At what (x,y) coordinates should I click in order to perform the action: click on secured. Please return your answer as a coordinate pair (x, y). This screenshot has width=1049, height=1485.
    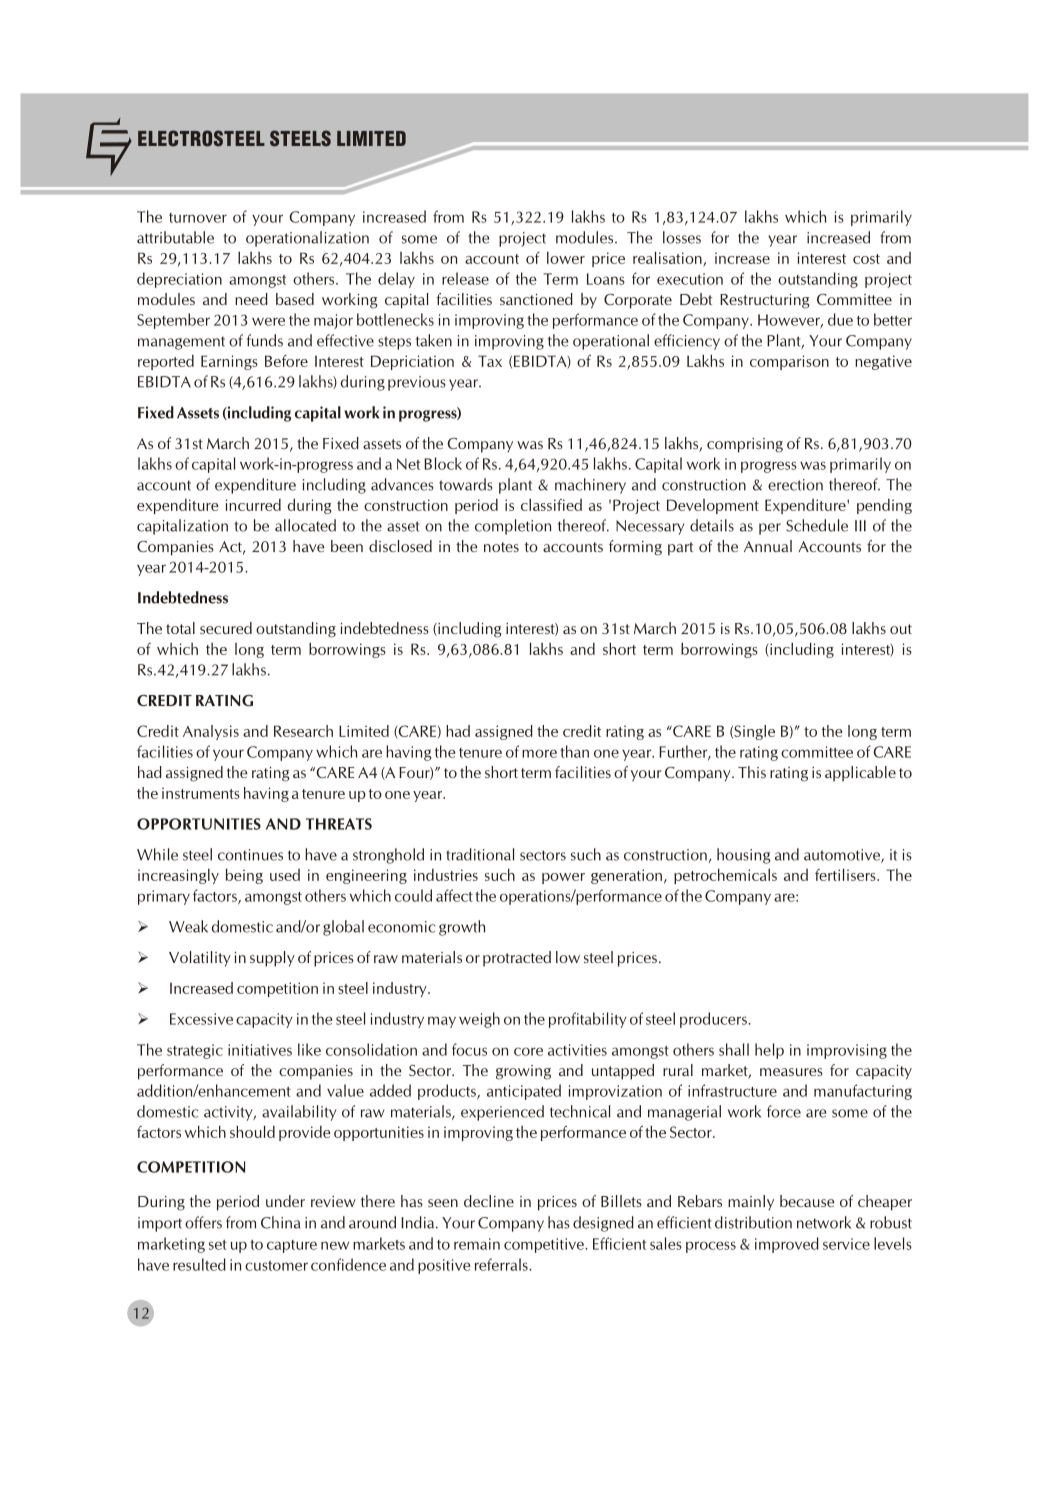
    Looking at the image, I should click on (226, 628).
